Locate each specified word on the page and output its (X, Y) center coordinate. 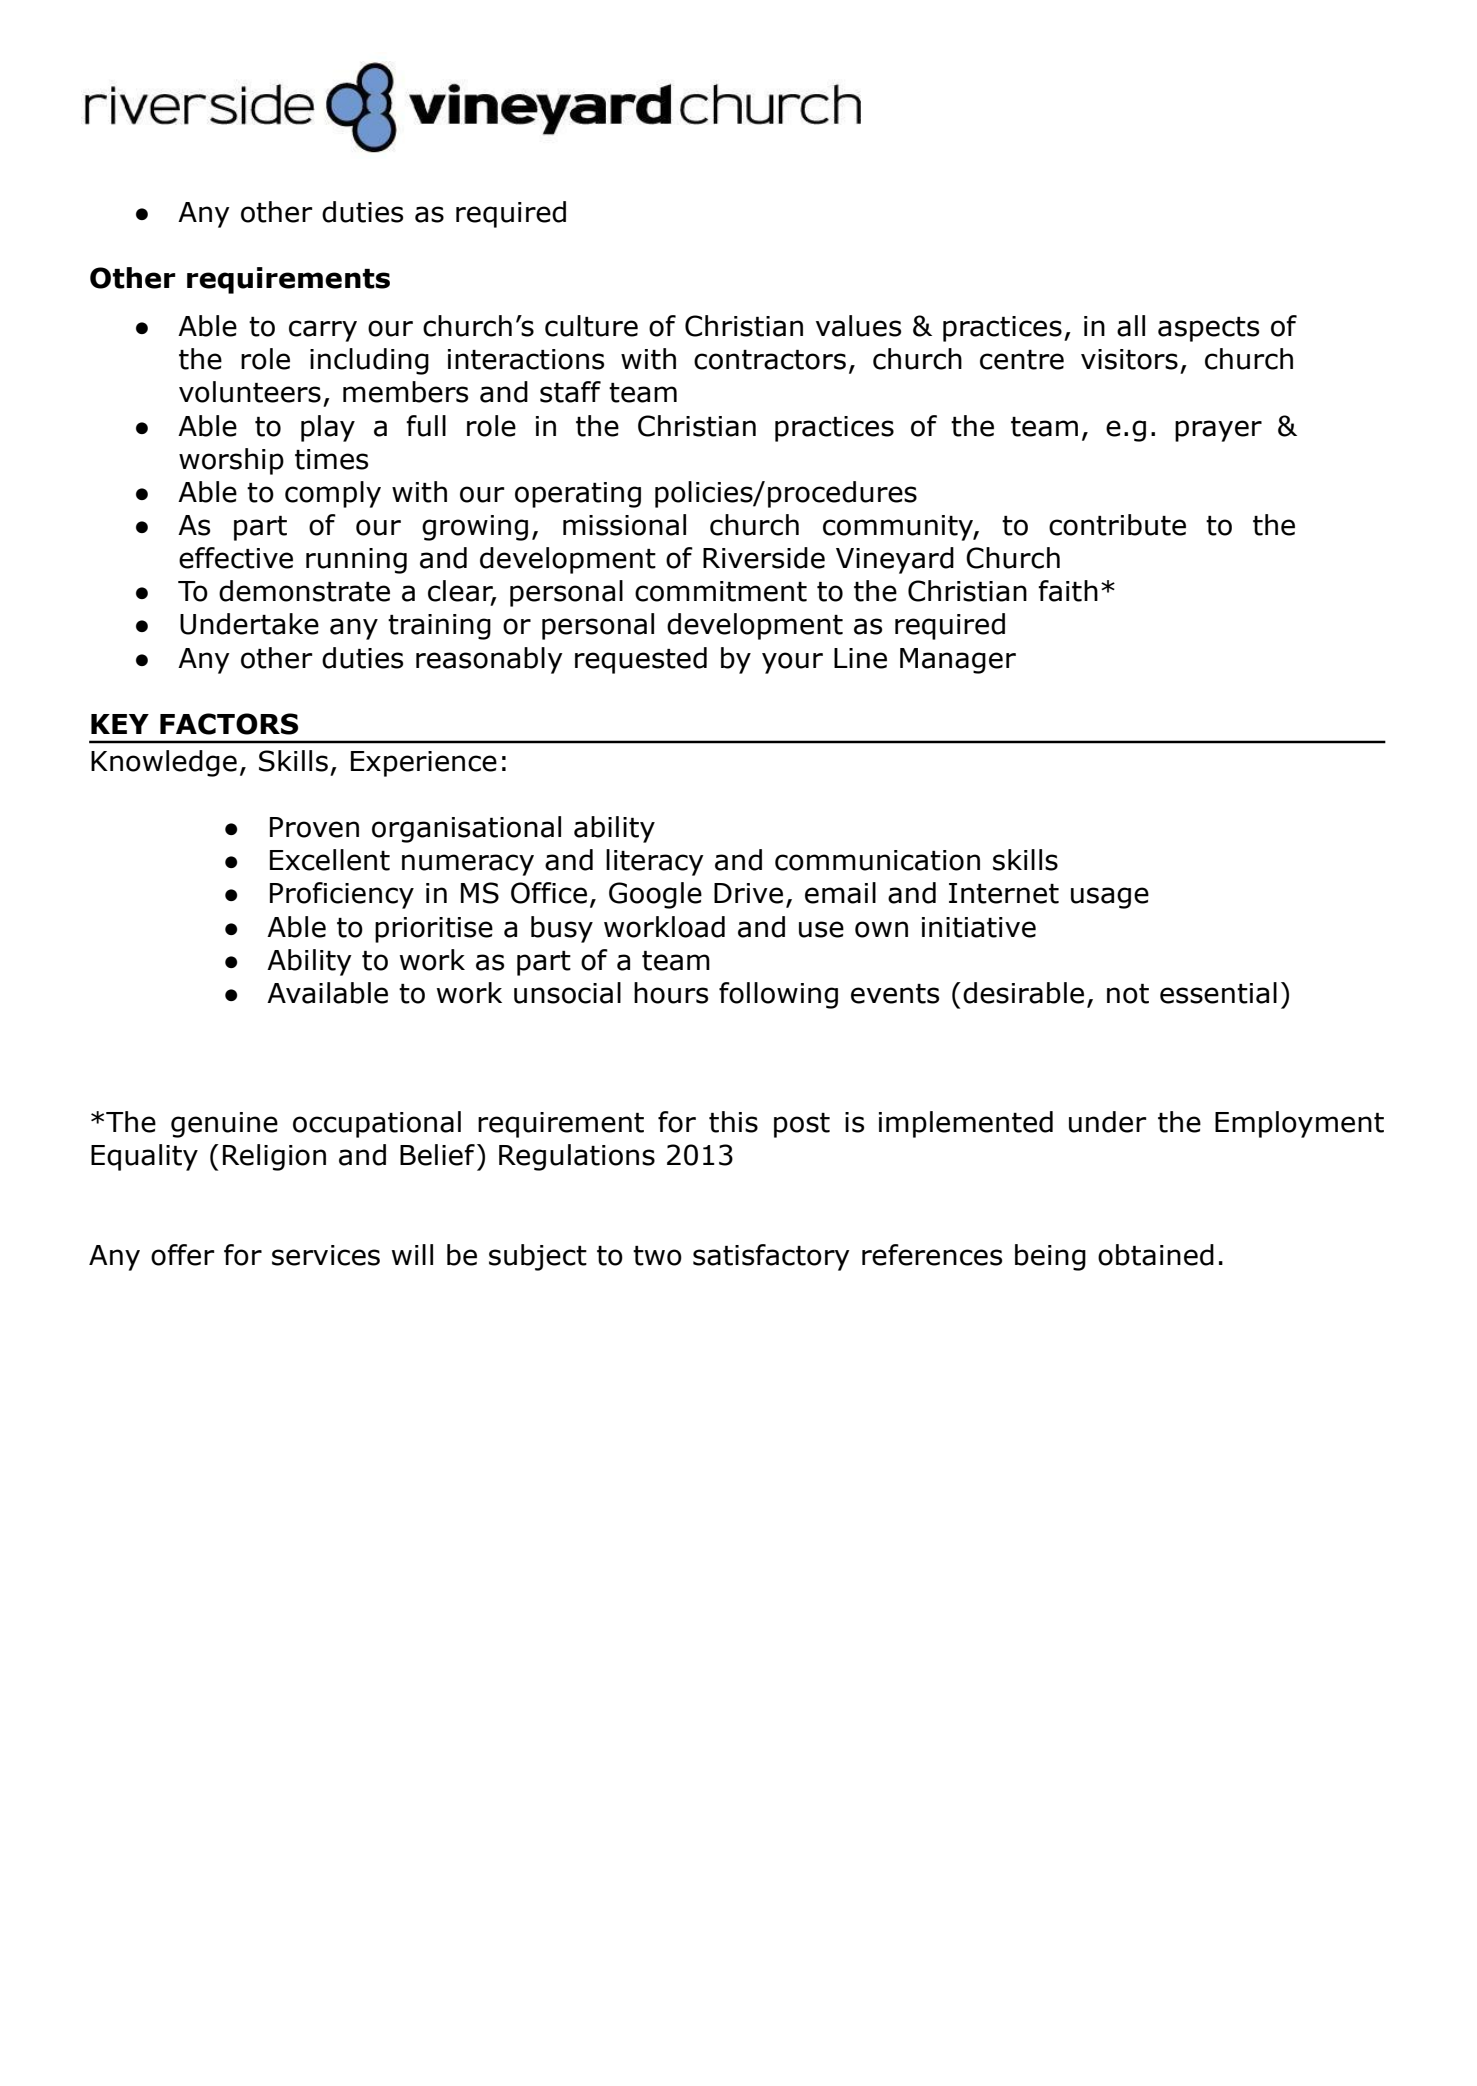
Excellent (330, 860)
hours (671, 993)
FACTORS (229, 724)
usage (1110, 898)
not (1128, 994)
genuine (224, 1125)
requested (641, 660)
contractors (770, 360)
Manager (958, 661)
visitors (1129, 359)
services (326, 1255)
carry (323, 331)
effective (236, 558)
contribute (1117, 525)
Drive (748, 893)
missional (624, 525)
